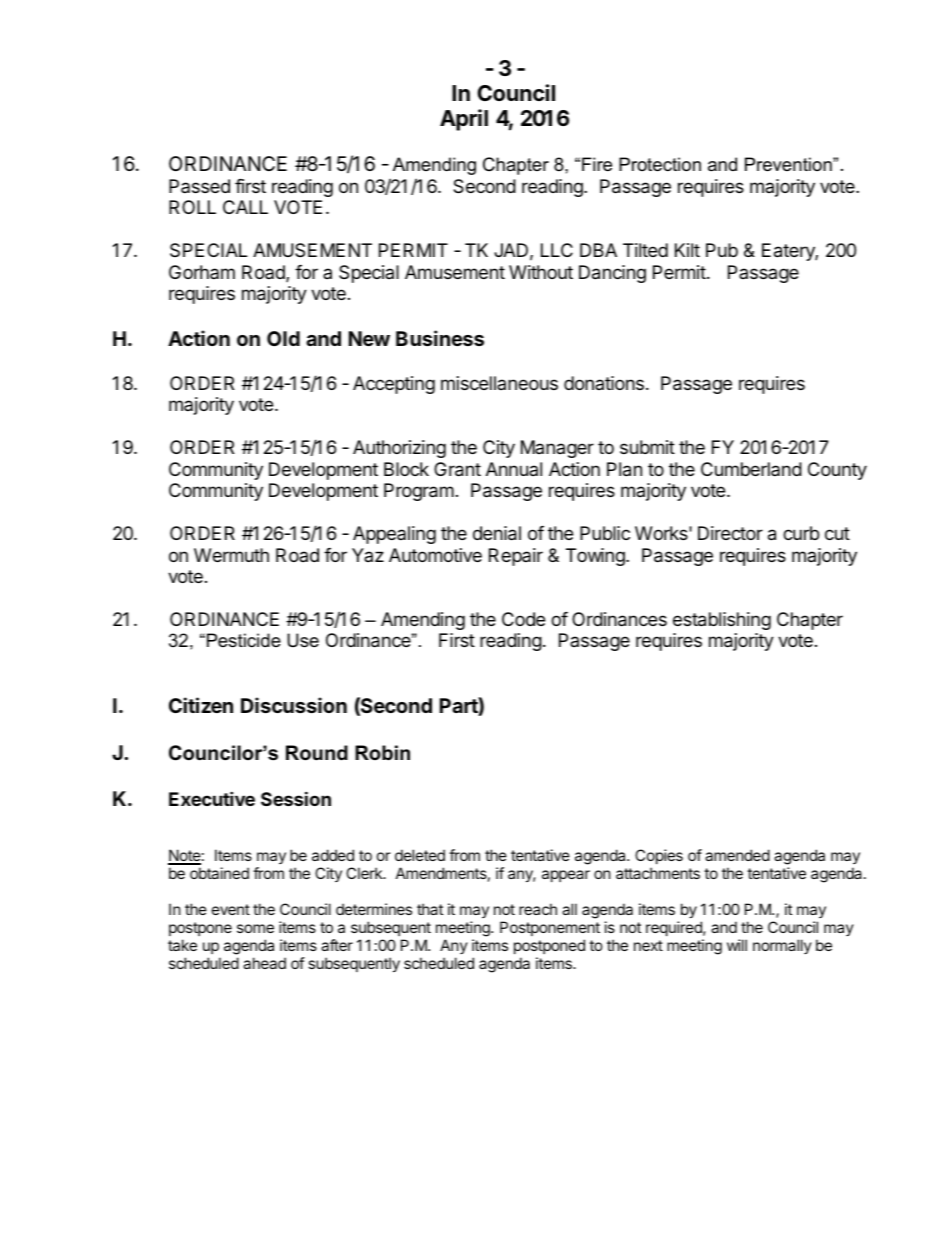 This document has height=1233, width=952. What do you see at coordinates (660, 164) in the document?
I see `Protection` at bounding box center [660, 164].
